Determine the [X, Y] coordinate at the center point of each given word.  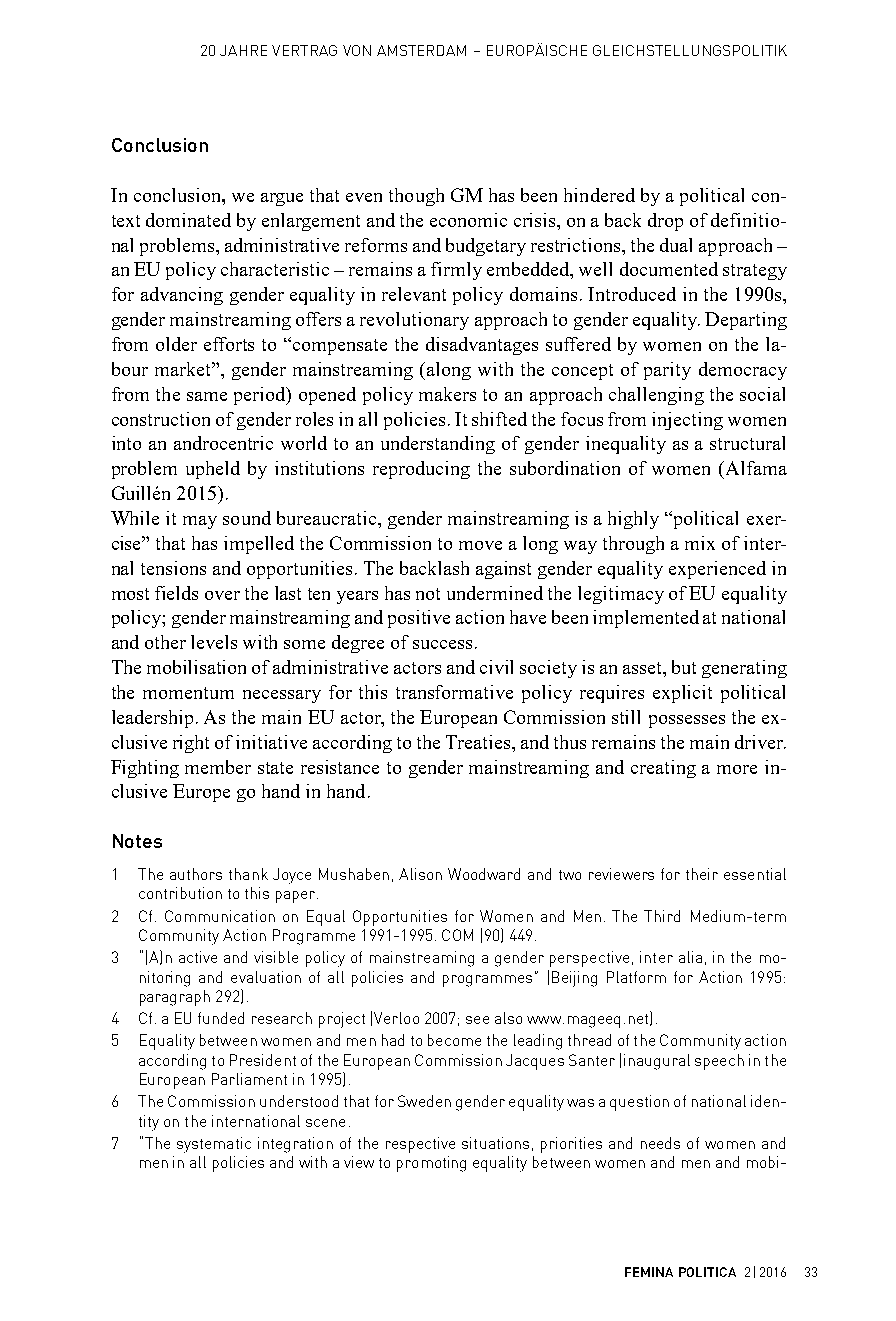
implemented [646, 619]
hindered [599, 195]
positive [419, 619]
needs [660, 1143]
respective [420, 1145]
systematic [214, 1145]
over [222, 595]
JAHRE [243, 50]
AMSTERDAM [421, 50]
